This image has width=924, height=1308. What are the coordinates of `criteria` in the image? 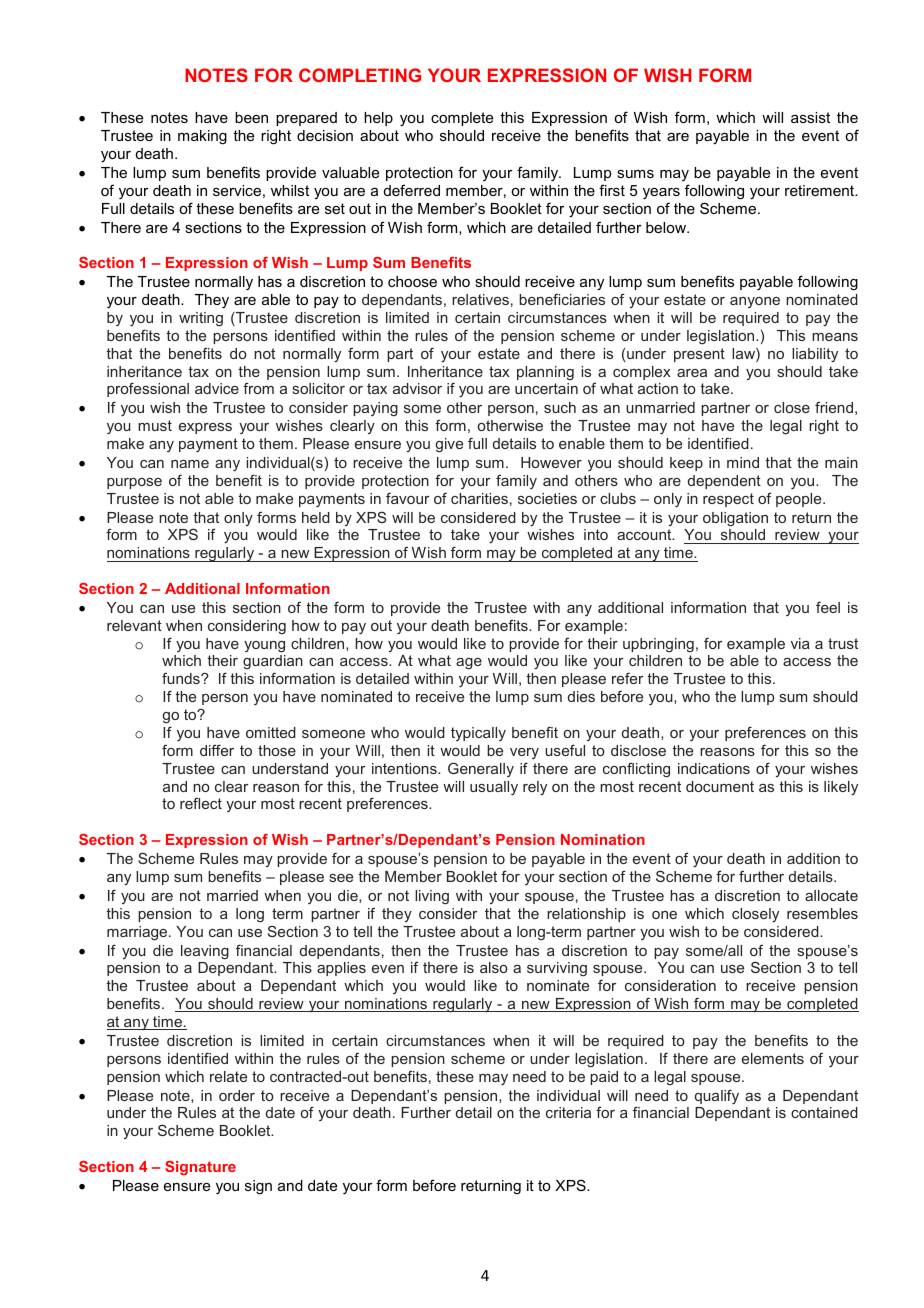 It's located at (568, 1112).
